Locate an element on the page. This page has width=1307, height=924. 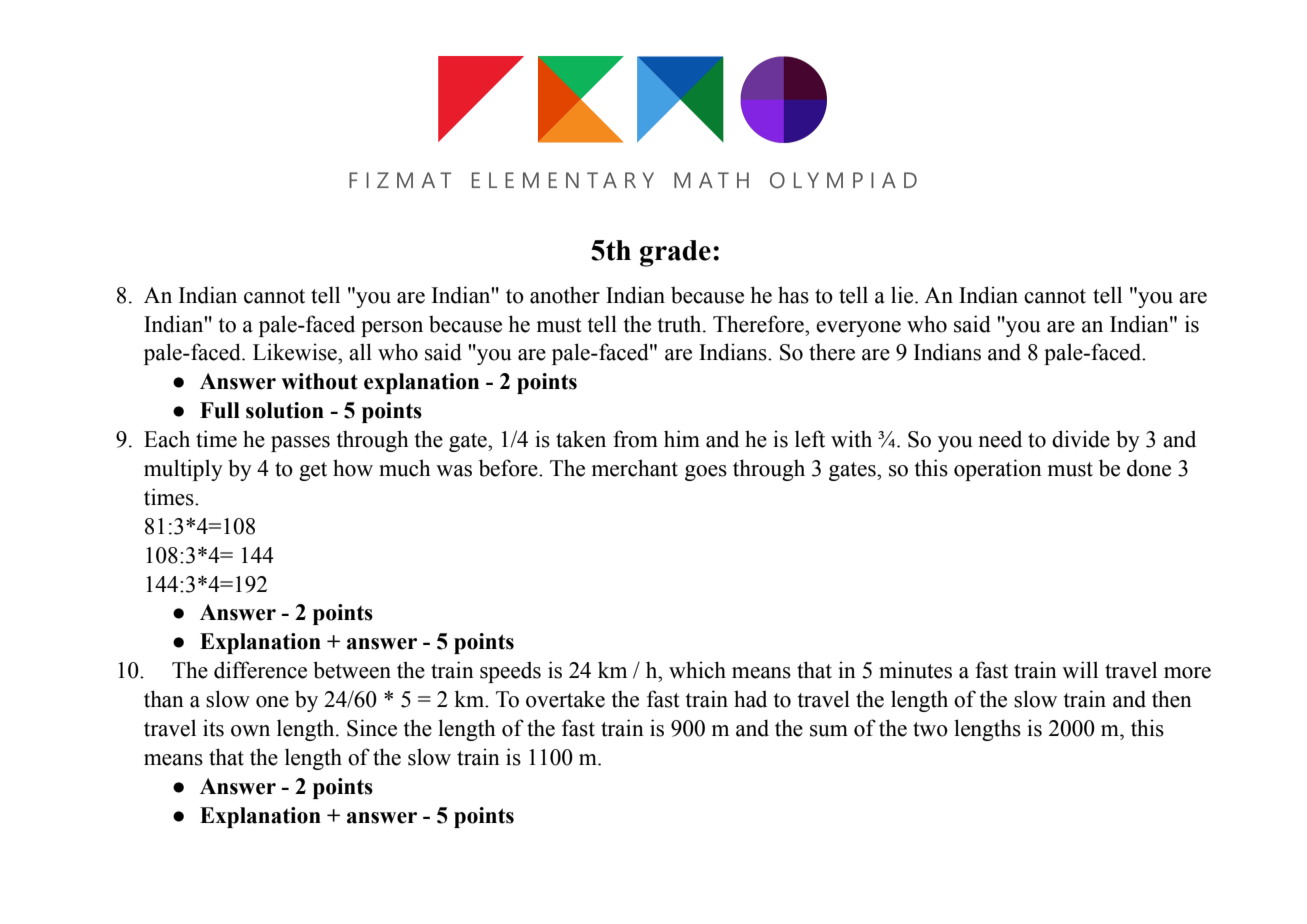
operation is located at coordinates (998, 470).
